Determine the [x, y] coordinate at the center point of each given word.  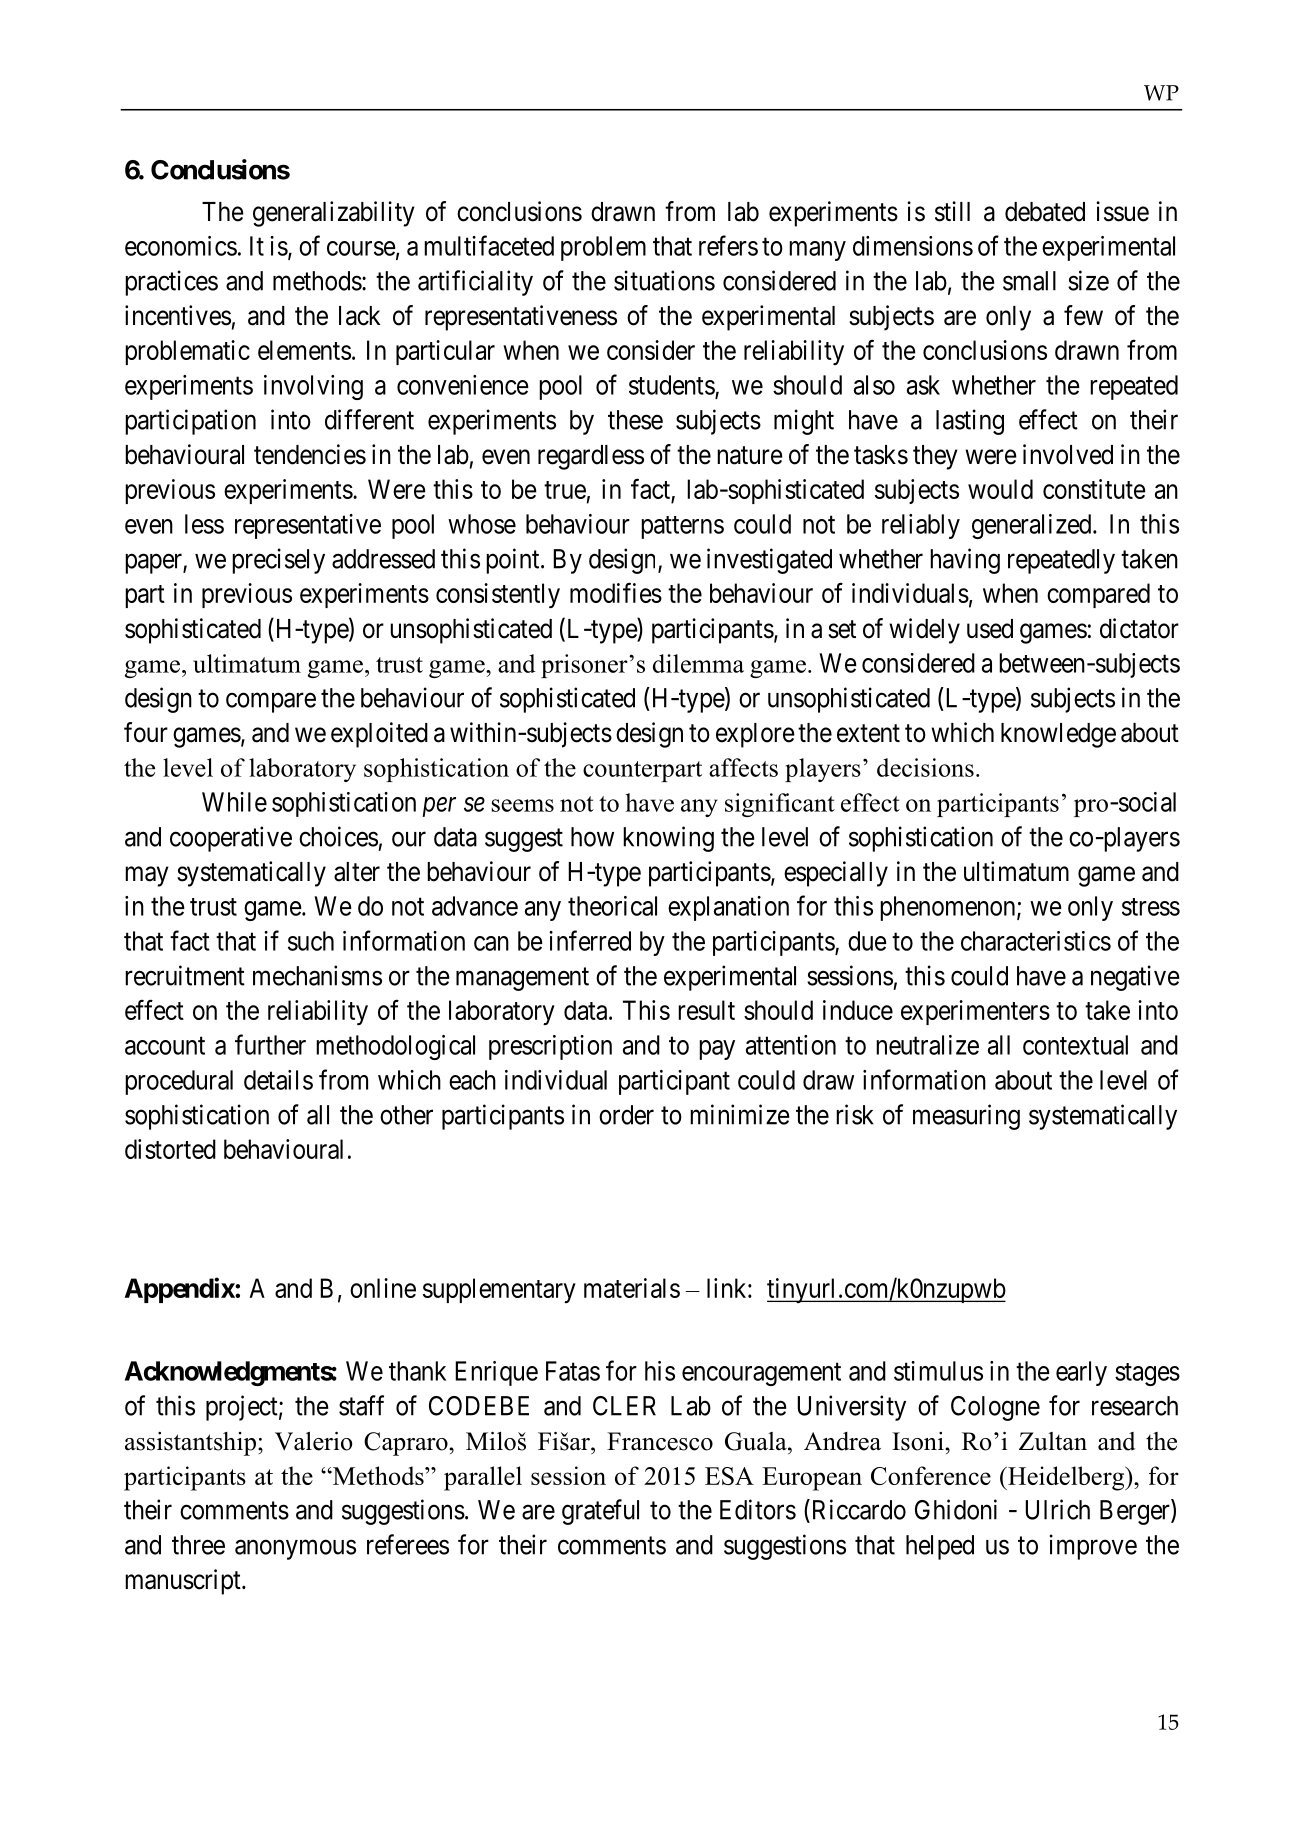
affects [743, 767]
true [565, 490]
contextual [1075, 1045]
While [234, 802]
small [1029, 281]
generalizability [334, 214]
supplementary [499, 1290]
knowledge [1058, 735]
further [270, 1044]
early [1081, 1373]
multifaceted [489, 245]
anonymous [295, 1550]
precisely [278, 561]
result [706, 1010]
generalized [1033, 526]
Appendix [180, 1290]
